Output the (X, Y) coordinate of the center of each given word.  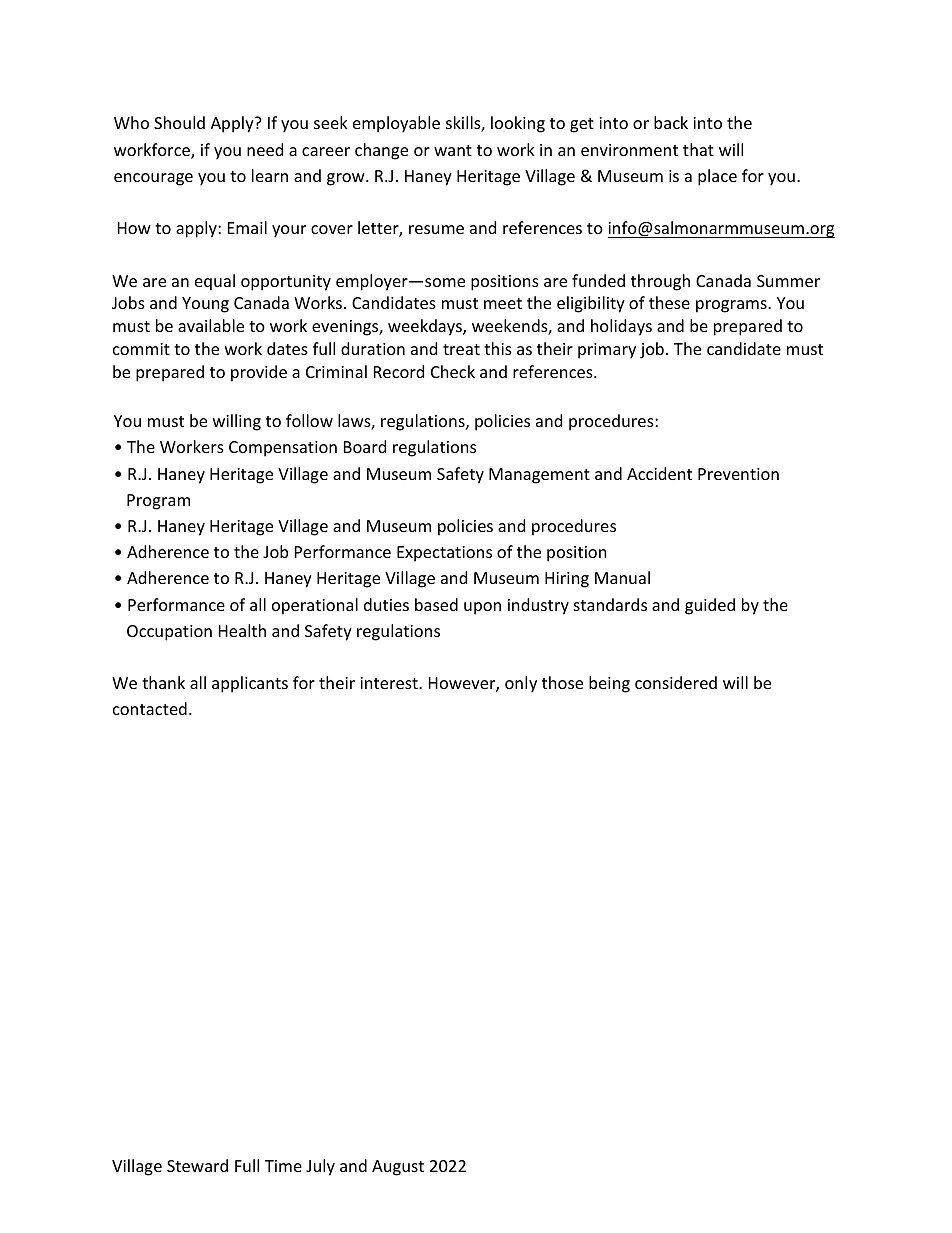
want (453, 150)
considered (676, 682)
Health (242, 630)
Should (179, 122)
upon (482, 608)
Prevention (738, 474)
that (698, 149)
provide (259, 373)
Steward (197, 1165)
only (521, 684)
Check (453, 371)
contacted (150, 708)
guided (710, 606)
